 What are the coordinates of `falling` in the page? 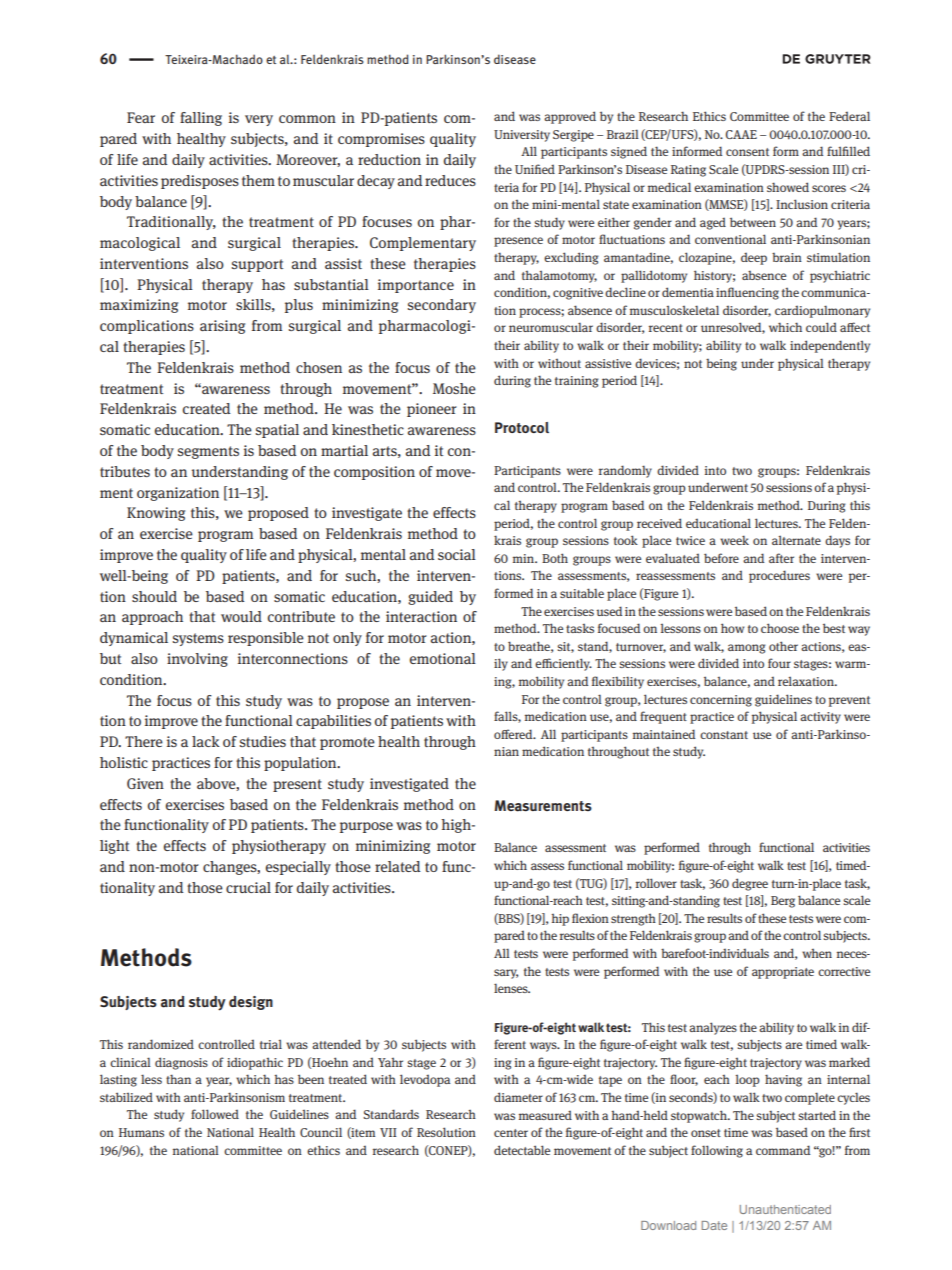 It's located at (201, 119).
